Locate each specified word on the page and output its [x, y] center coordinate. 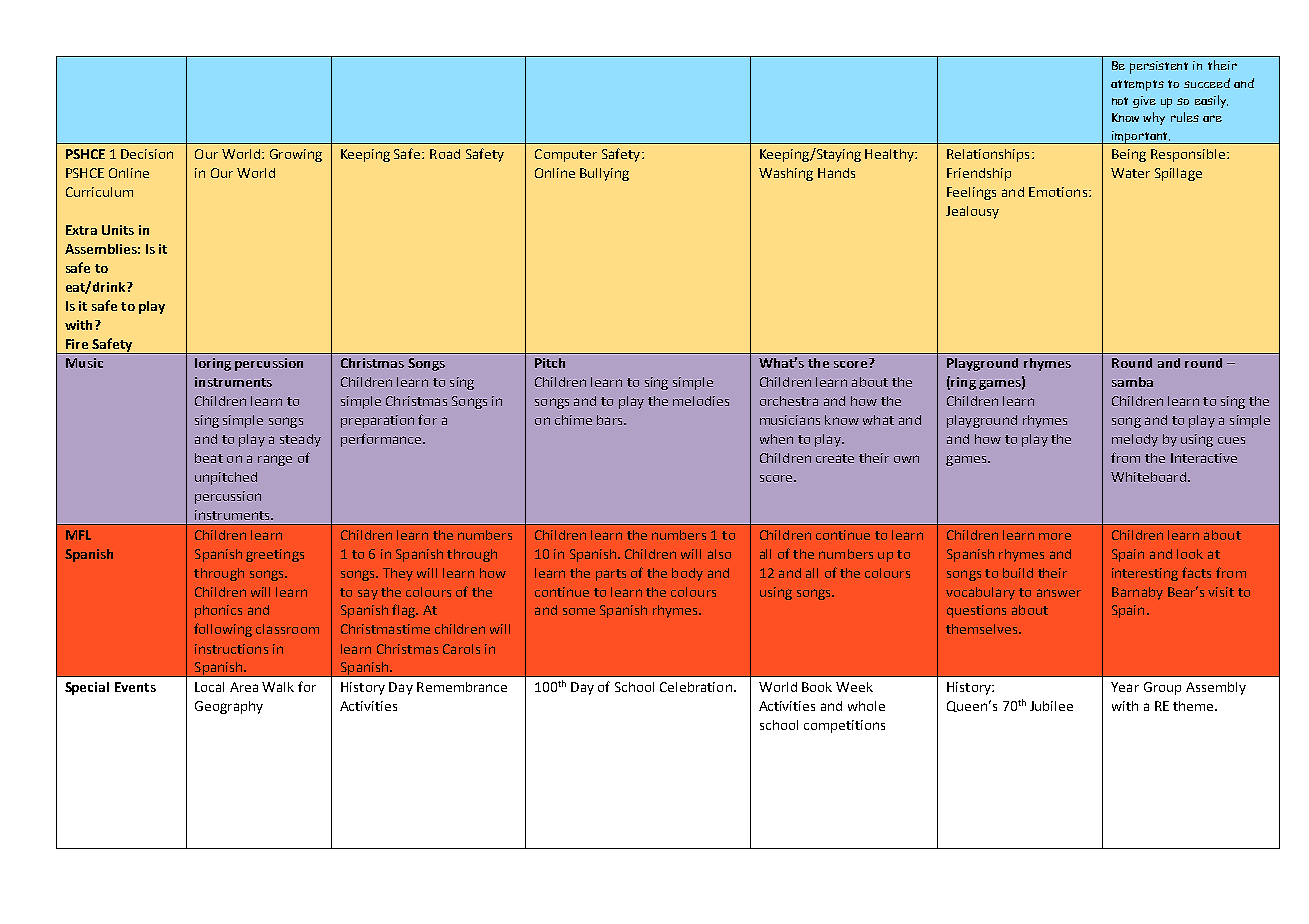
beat [209, 458]
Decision [147, 154]
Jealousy [972, 212]
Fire [77, 344]
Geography [229, 707]
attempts [1137, 85]
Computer [566, 155]
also [719, 554]
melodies [701, 401]
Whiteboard [1148, 477]
